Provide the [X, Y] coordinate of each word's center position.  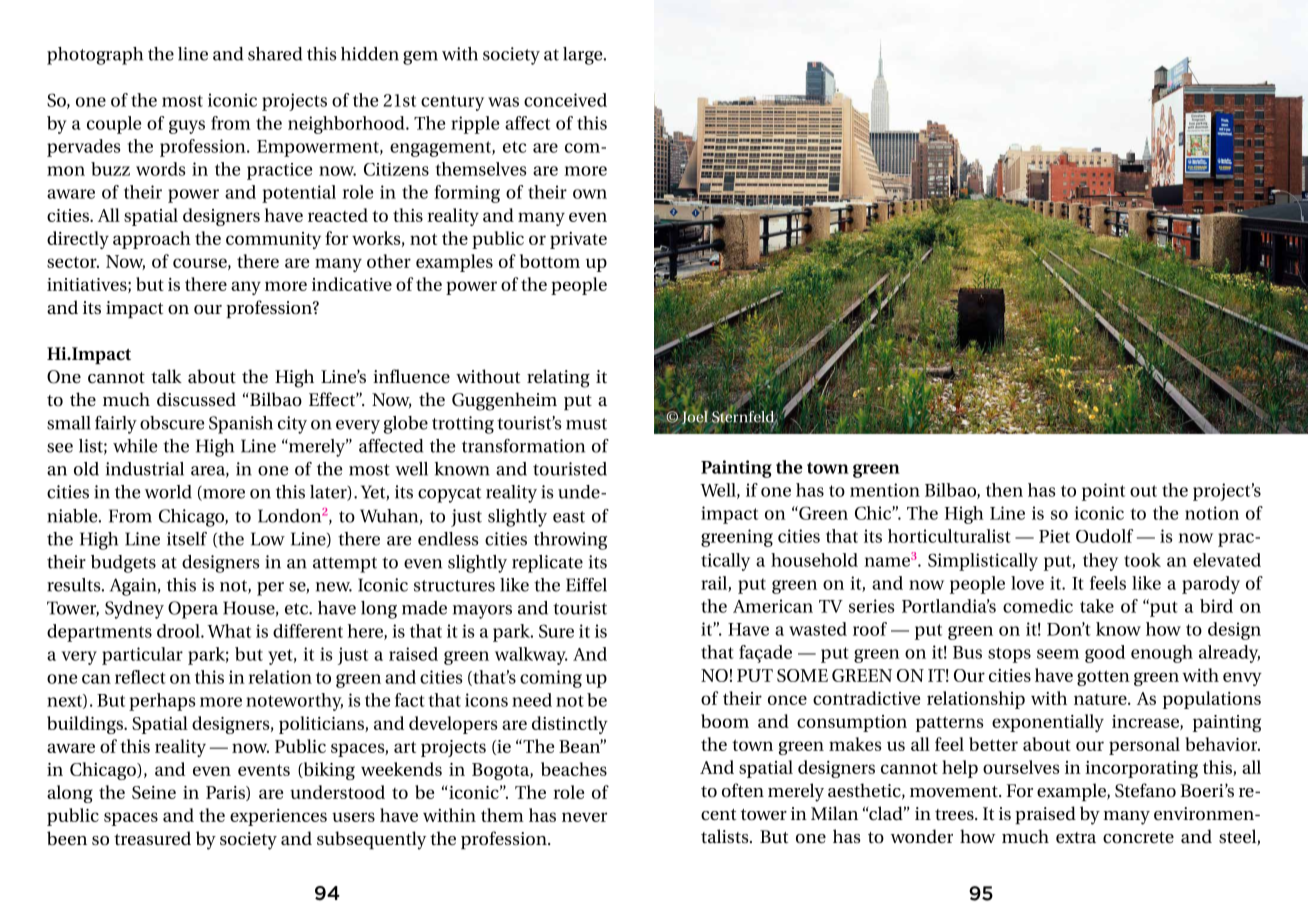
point [1103, 492]
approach [152, 240]
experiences [278, 817]
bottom [550, 261]
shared [275, 54]
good [1105, 654]
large [584, 56]
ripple [475, 125]
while [135, 446]
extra [1076, 837]
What [229, 631]
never [584, 817]
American [773, 606]
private [578, 240]
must [586, 424]
